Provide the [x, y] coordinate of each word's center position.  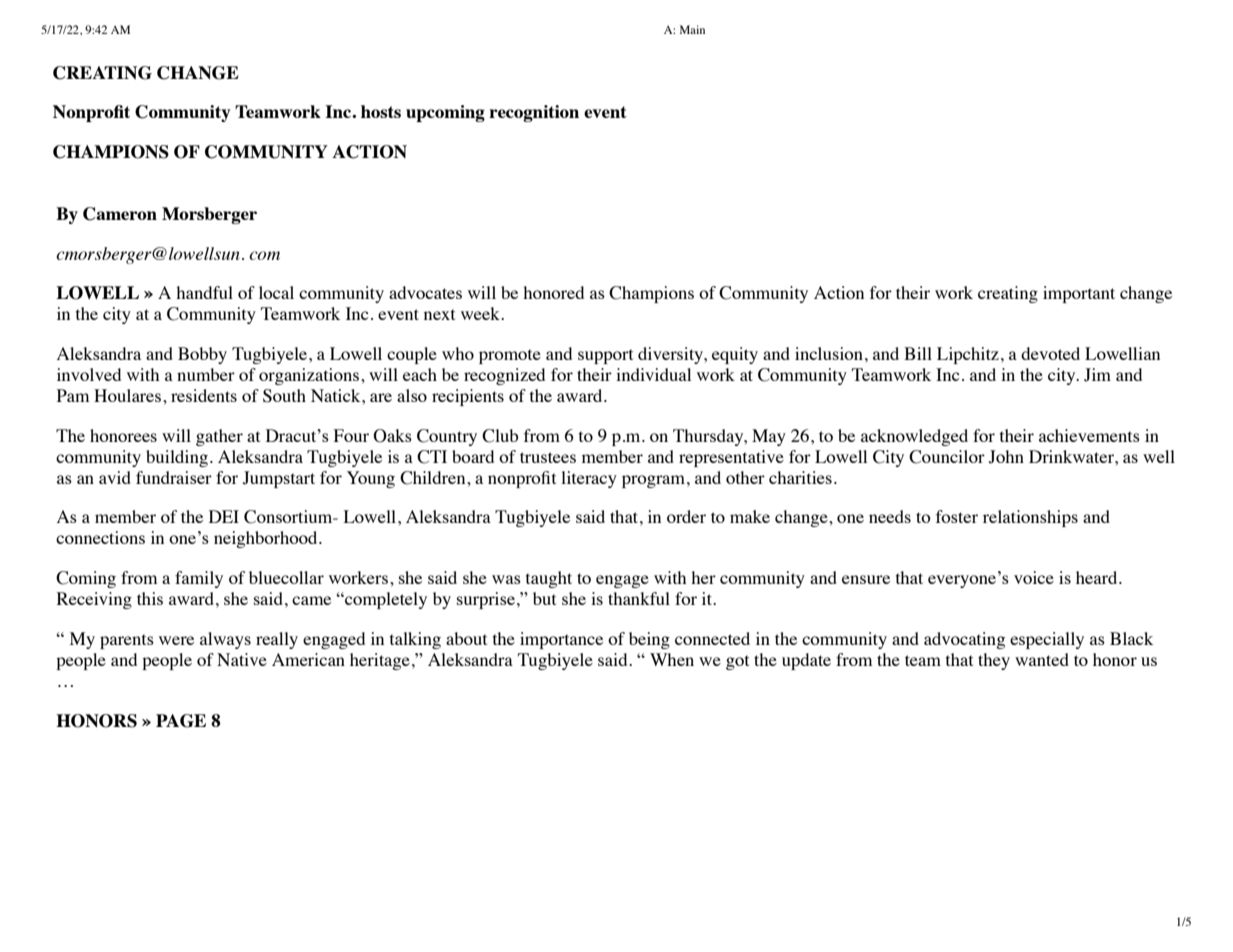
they [994, 661]
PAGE [181, 721]
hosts [381, 111]
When [672, 659]
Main [692, 29]
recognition [534, 113]
